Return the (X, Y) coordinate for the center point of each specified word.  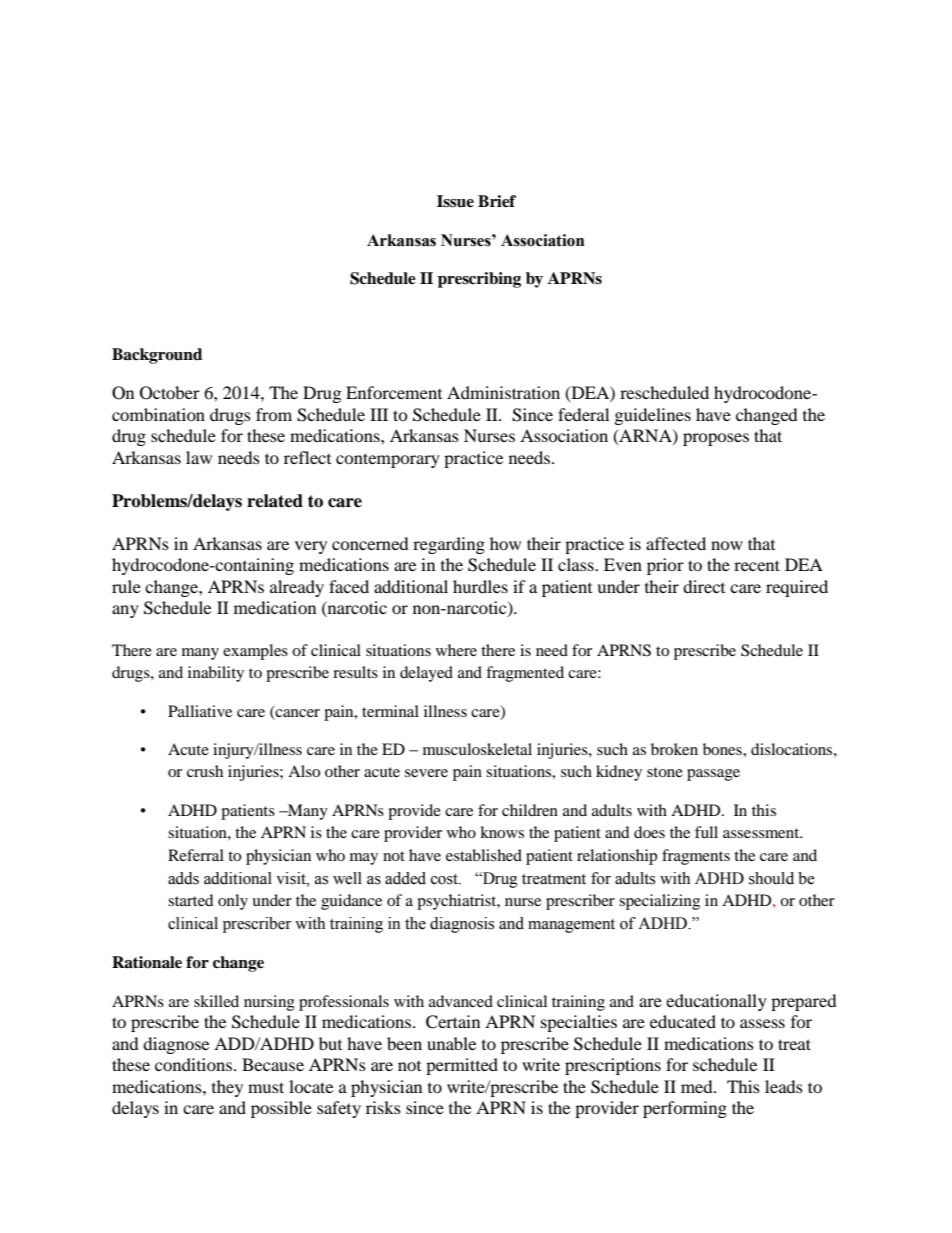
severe (426, 773)
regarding (449, 545)
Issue (455, 201)
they (227, 1088)
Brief (497, 201)
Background (157, 356)
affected (676, 543)
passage (713, 775)
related (275, 501)
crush (205, 771)
